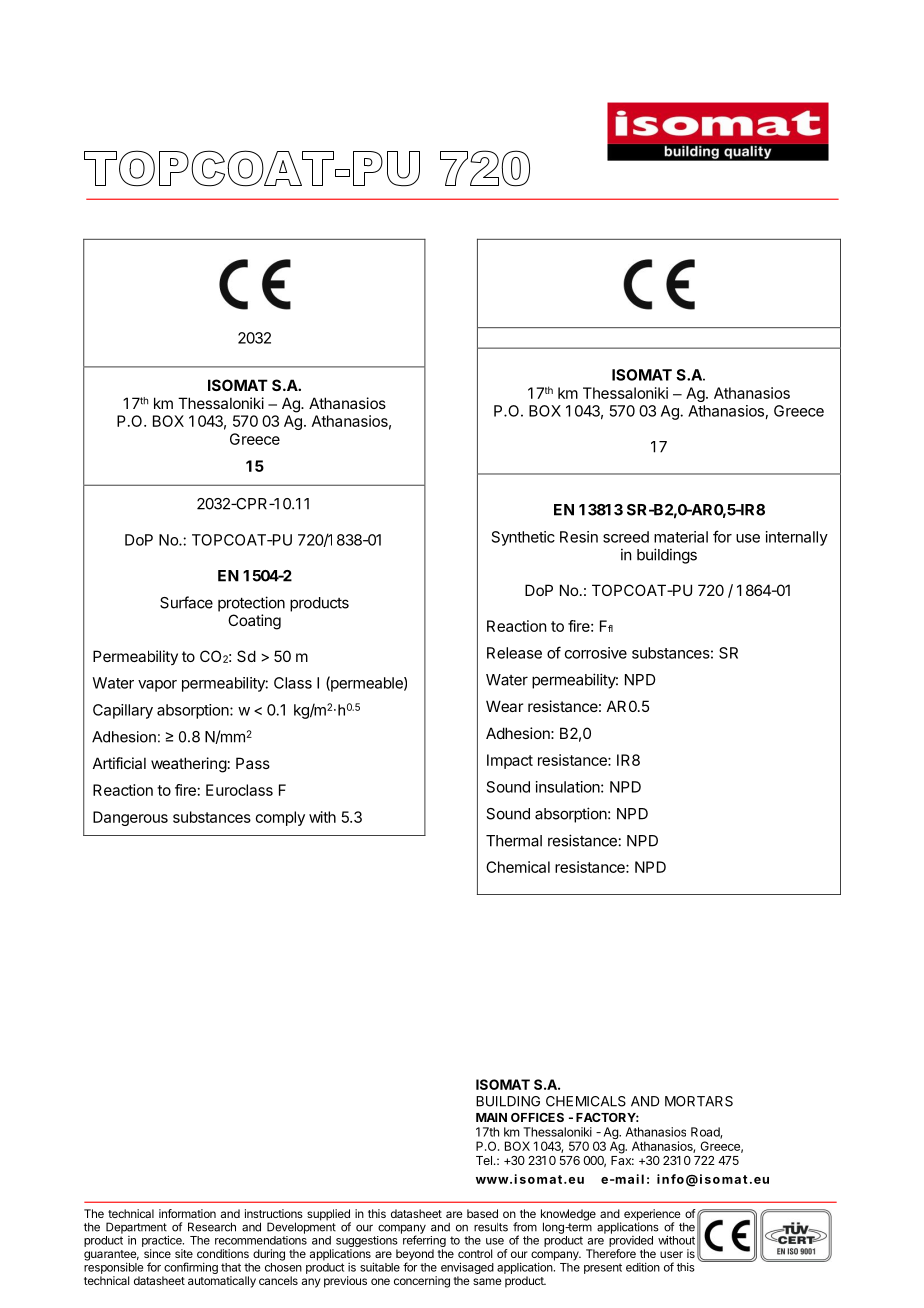  I want to click on Thermal, so click(514, 841).
